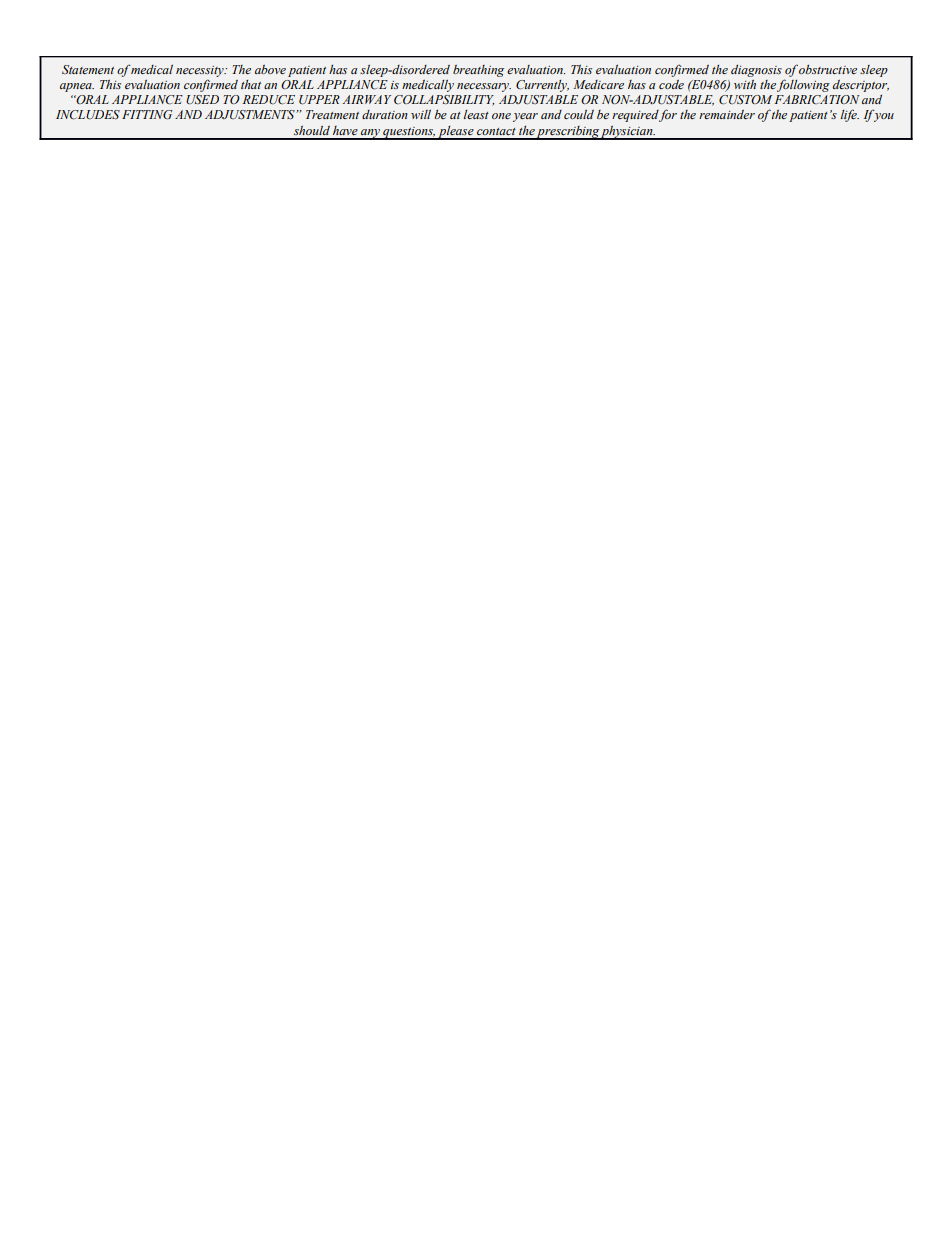 The image size is (952, 1233). What do you see at coordinates (312, 130) in the screenshot?
I see `should` at bounding box center [312, 130].
